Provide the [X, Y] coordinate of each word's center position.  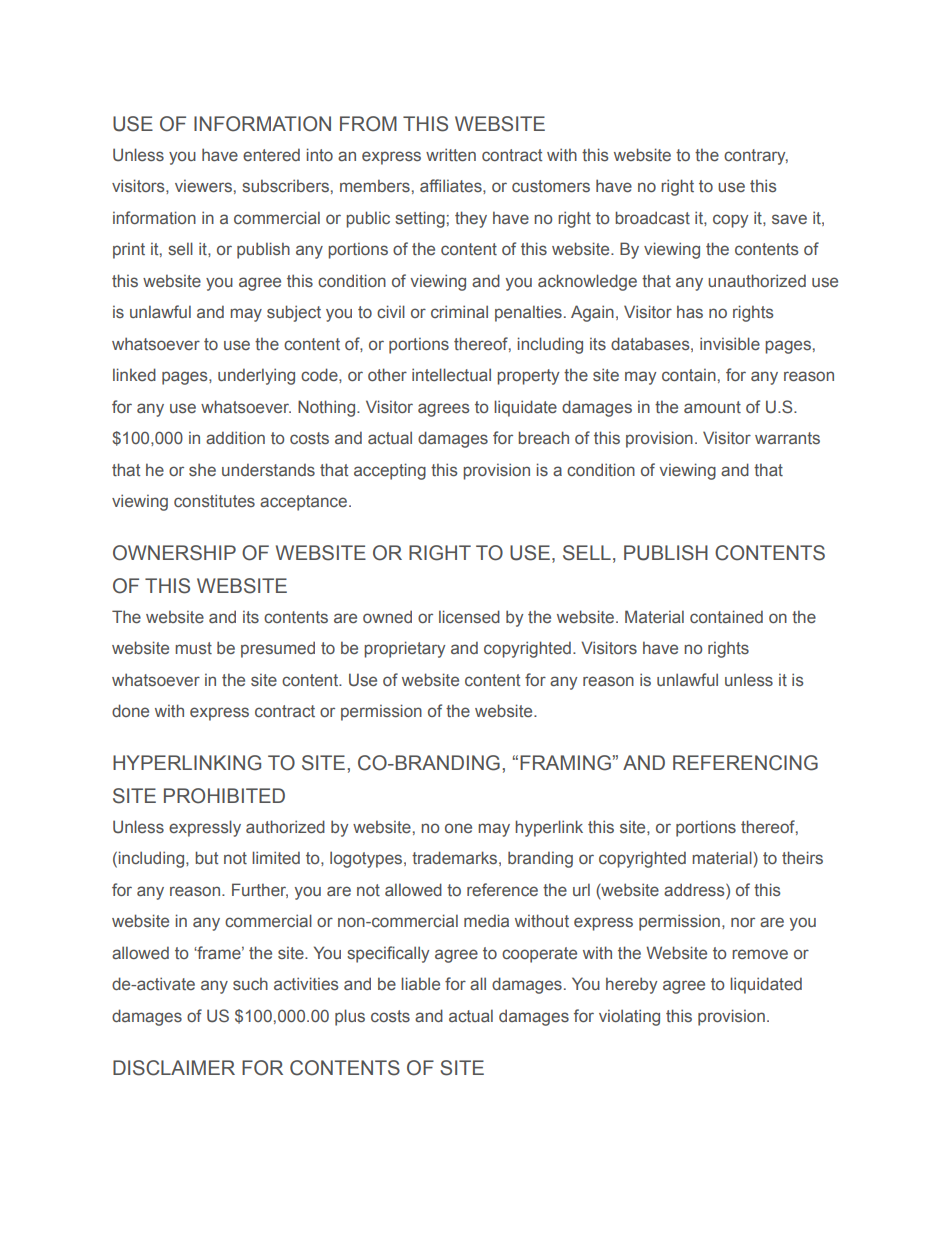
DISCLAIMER [174, 1068]
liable [420, 983]
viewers [203, 185]
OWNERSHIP [174, 553]
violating [629, 1017]
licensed [469, 616]
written [451, 154]
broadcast [652, 217]
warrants [787, 438]
